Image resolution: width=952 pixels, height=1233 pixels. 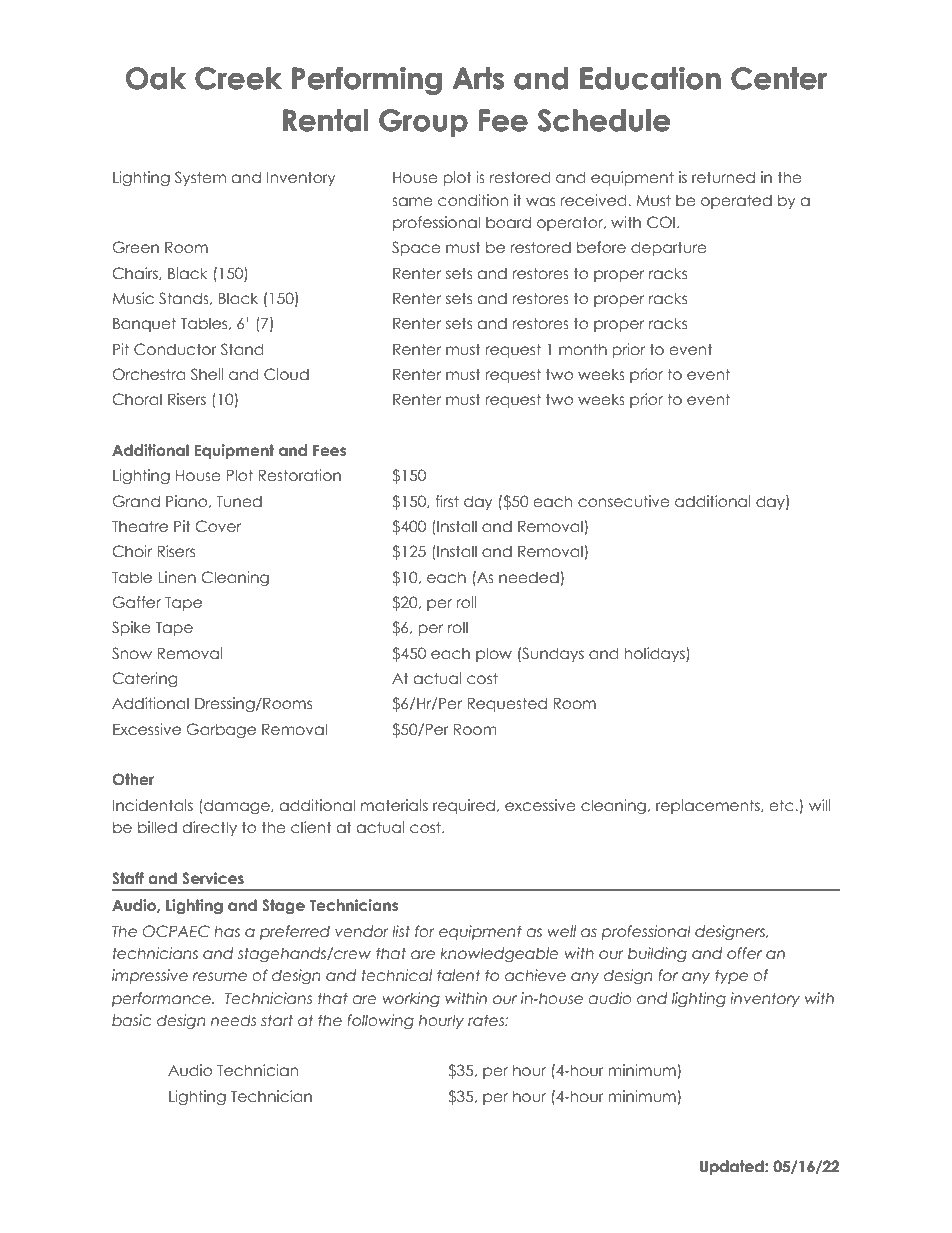 What do you see at coordinates (233, 1020) in the document?
I see `needs` at bounding box center [233, 1020].
